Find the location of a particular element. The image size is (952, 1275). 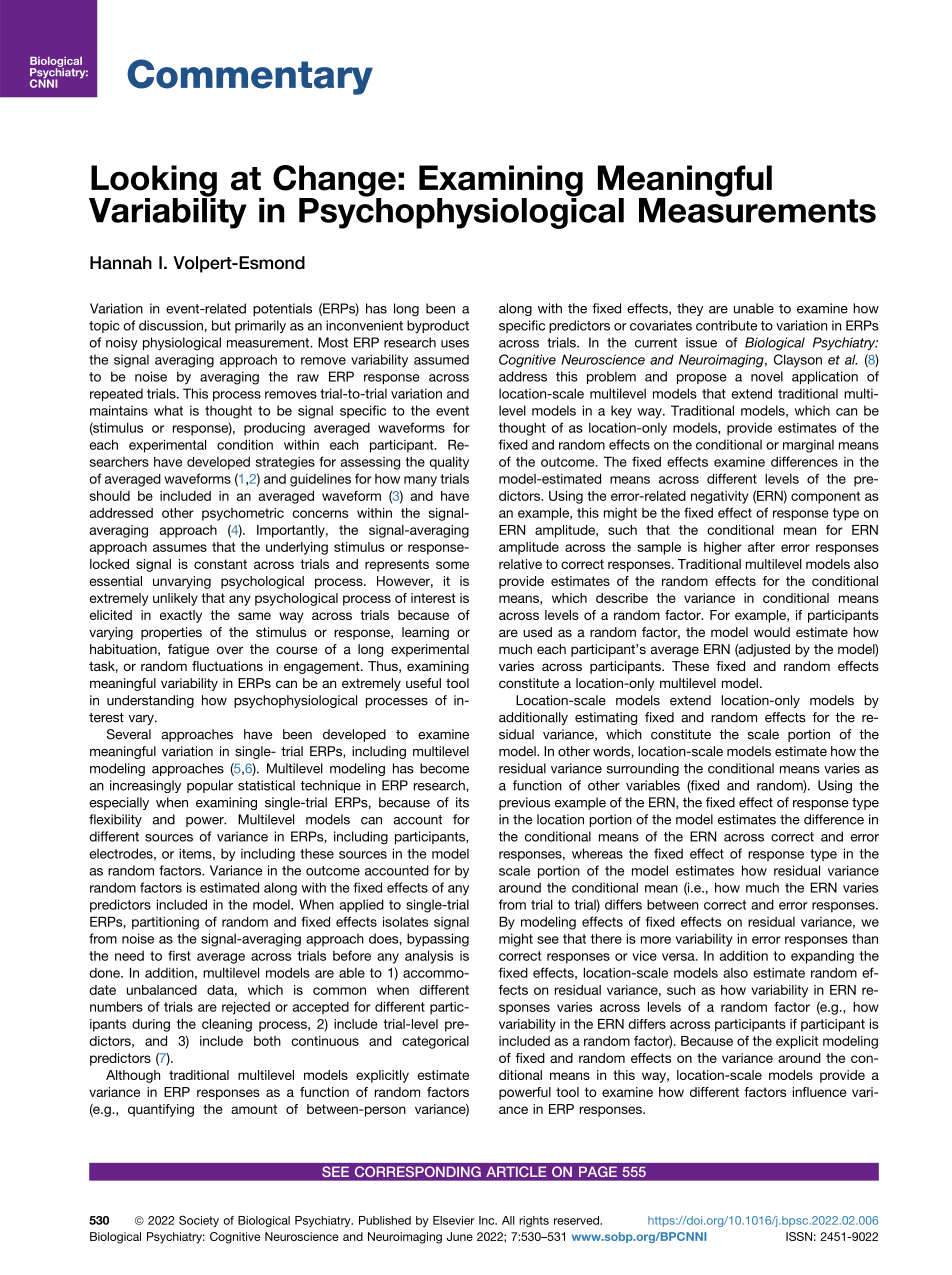

expanding is located at coordinates (822, 957).
